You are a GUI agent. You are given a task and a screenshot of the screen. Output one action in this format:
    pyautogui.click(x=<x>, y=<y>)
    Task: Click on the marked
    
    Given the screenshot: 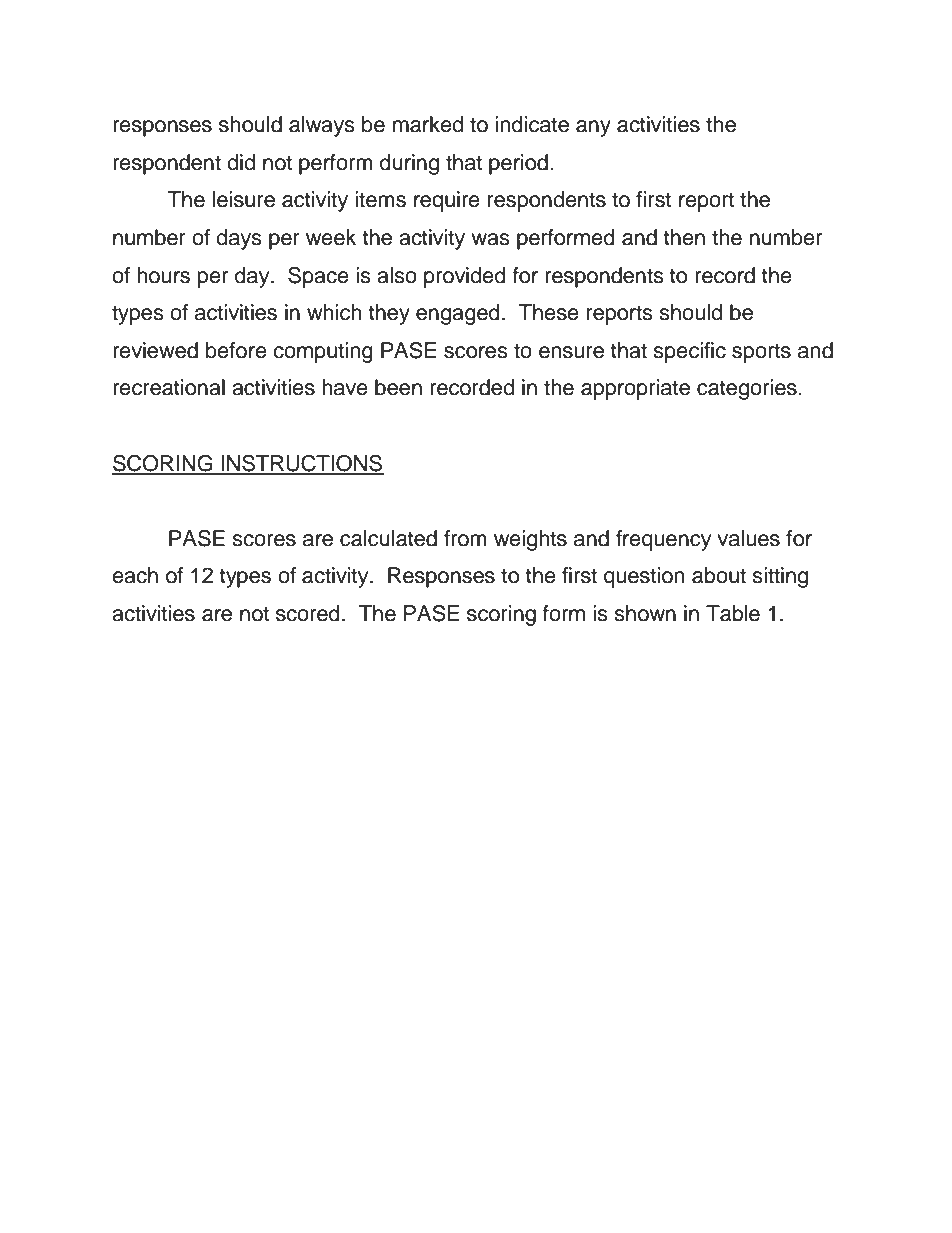 What is the action you would take?
    pyautogui.click(x=428, y=124)
